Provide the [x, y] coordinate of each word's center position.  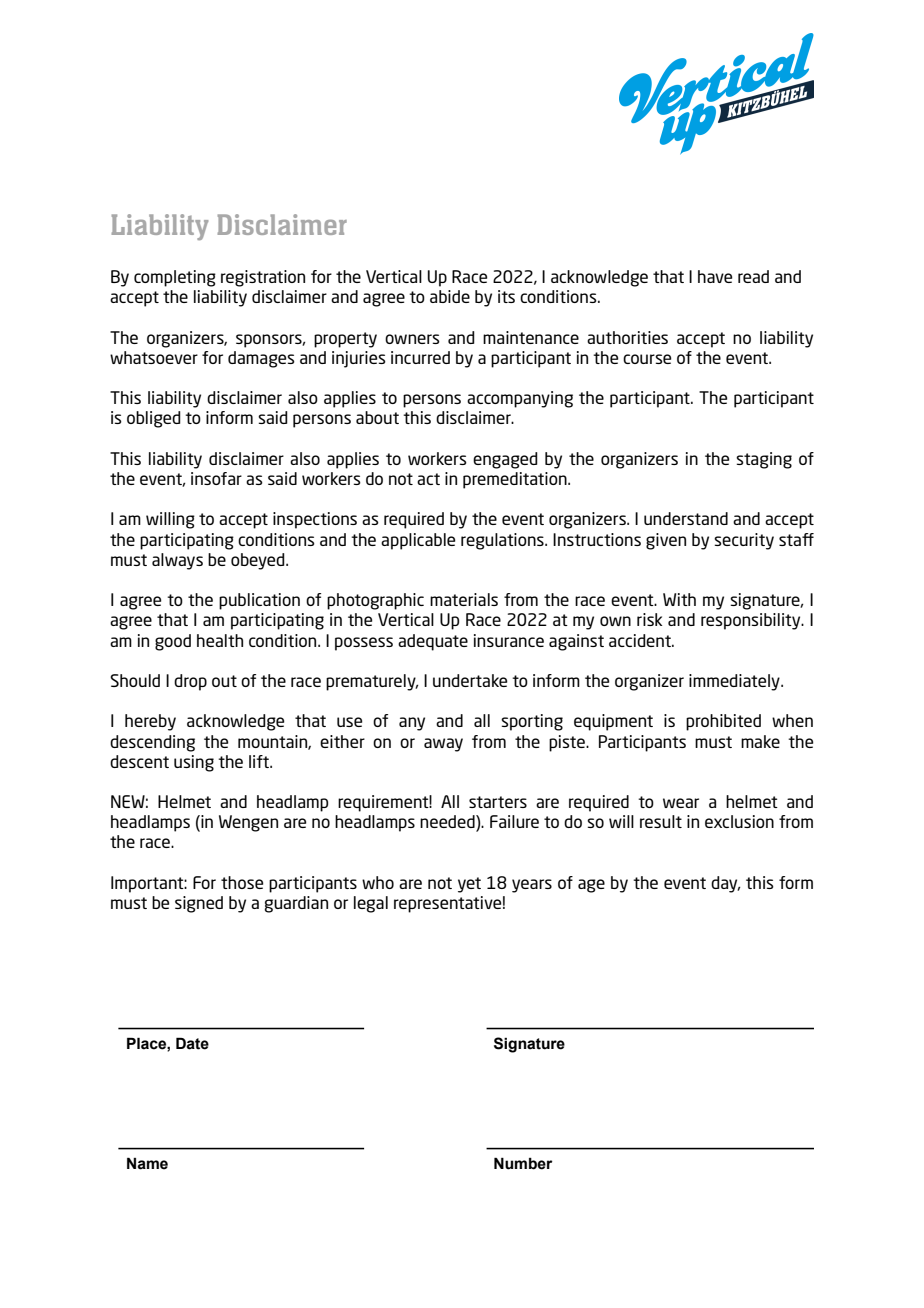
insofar [216, 478]
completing [175, 278]
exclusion [739, 821]
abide [450, 296]
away [443, 745]
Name [147, 1163]
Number [523, 1163]
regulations [503, 541]
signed [199, 904]
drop [190, 682]
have [715, 276]
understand [686, 518]
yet [469, 885]
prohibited [723, 722]
